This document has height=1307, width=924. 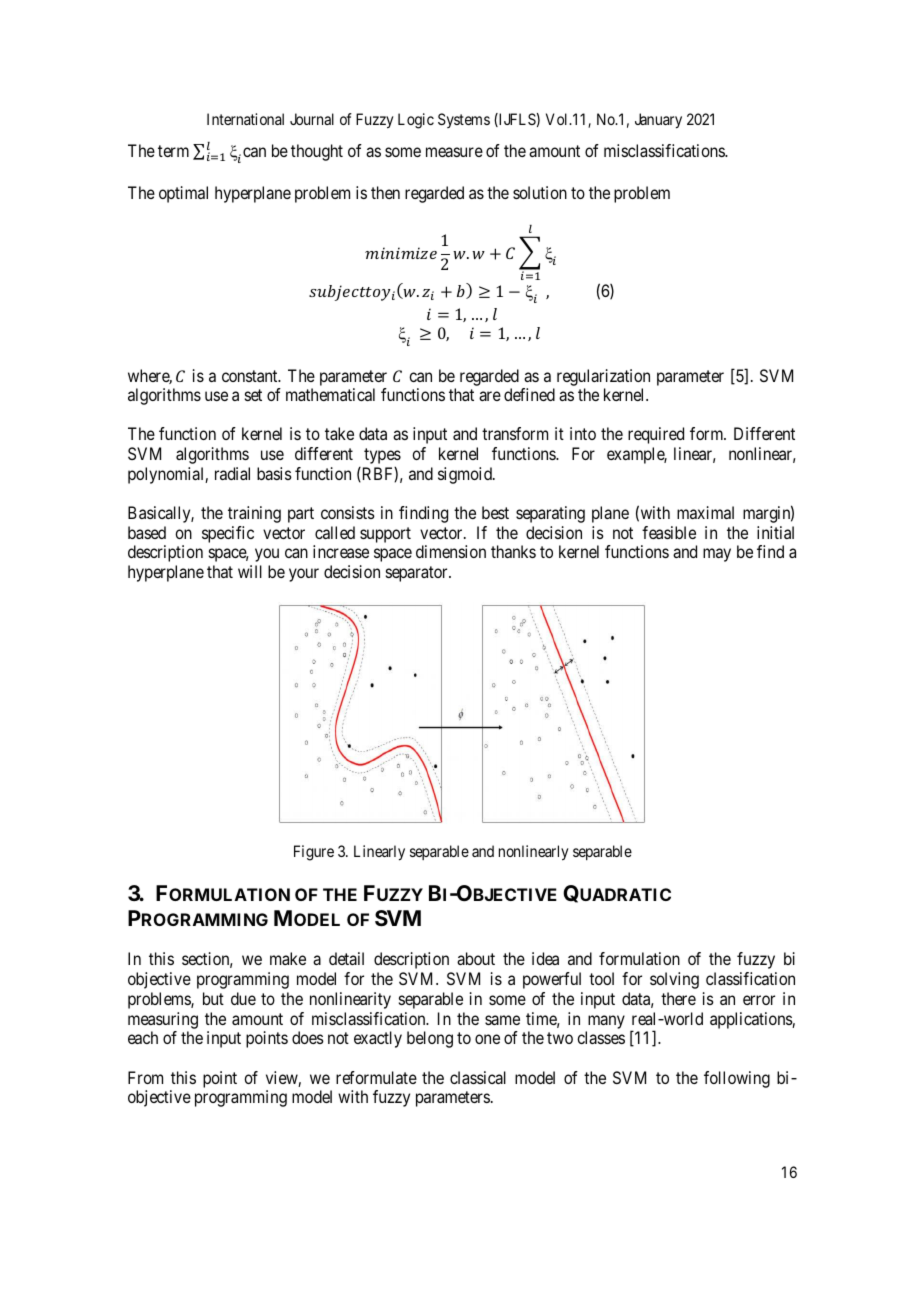 What do you see at coordinates (737, 1079) in the document?
I see `following` at bounding box center [737, 1079].
